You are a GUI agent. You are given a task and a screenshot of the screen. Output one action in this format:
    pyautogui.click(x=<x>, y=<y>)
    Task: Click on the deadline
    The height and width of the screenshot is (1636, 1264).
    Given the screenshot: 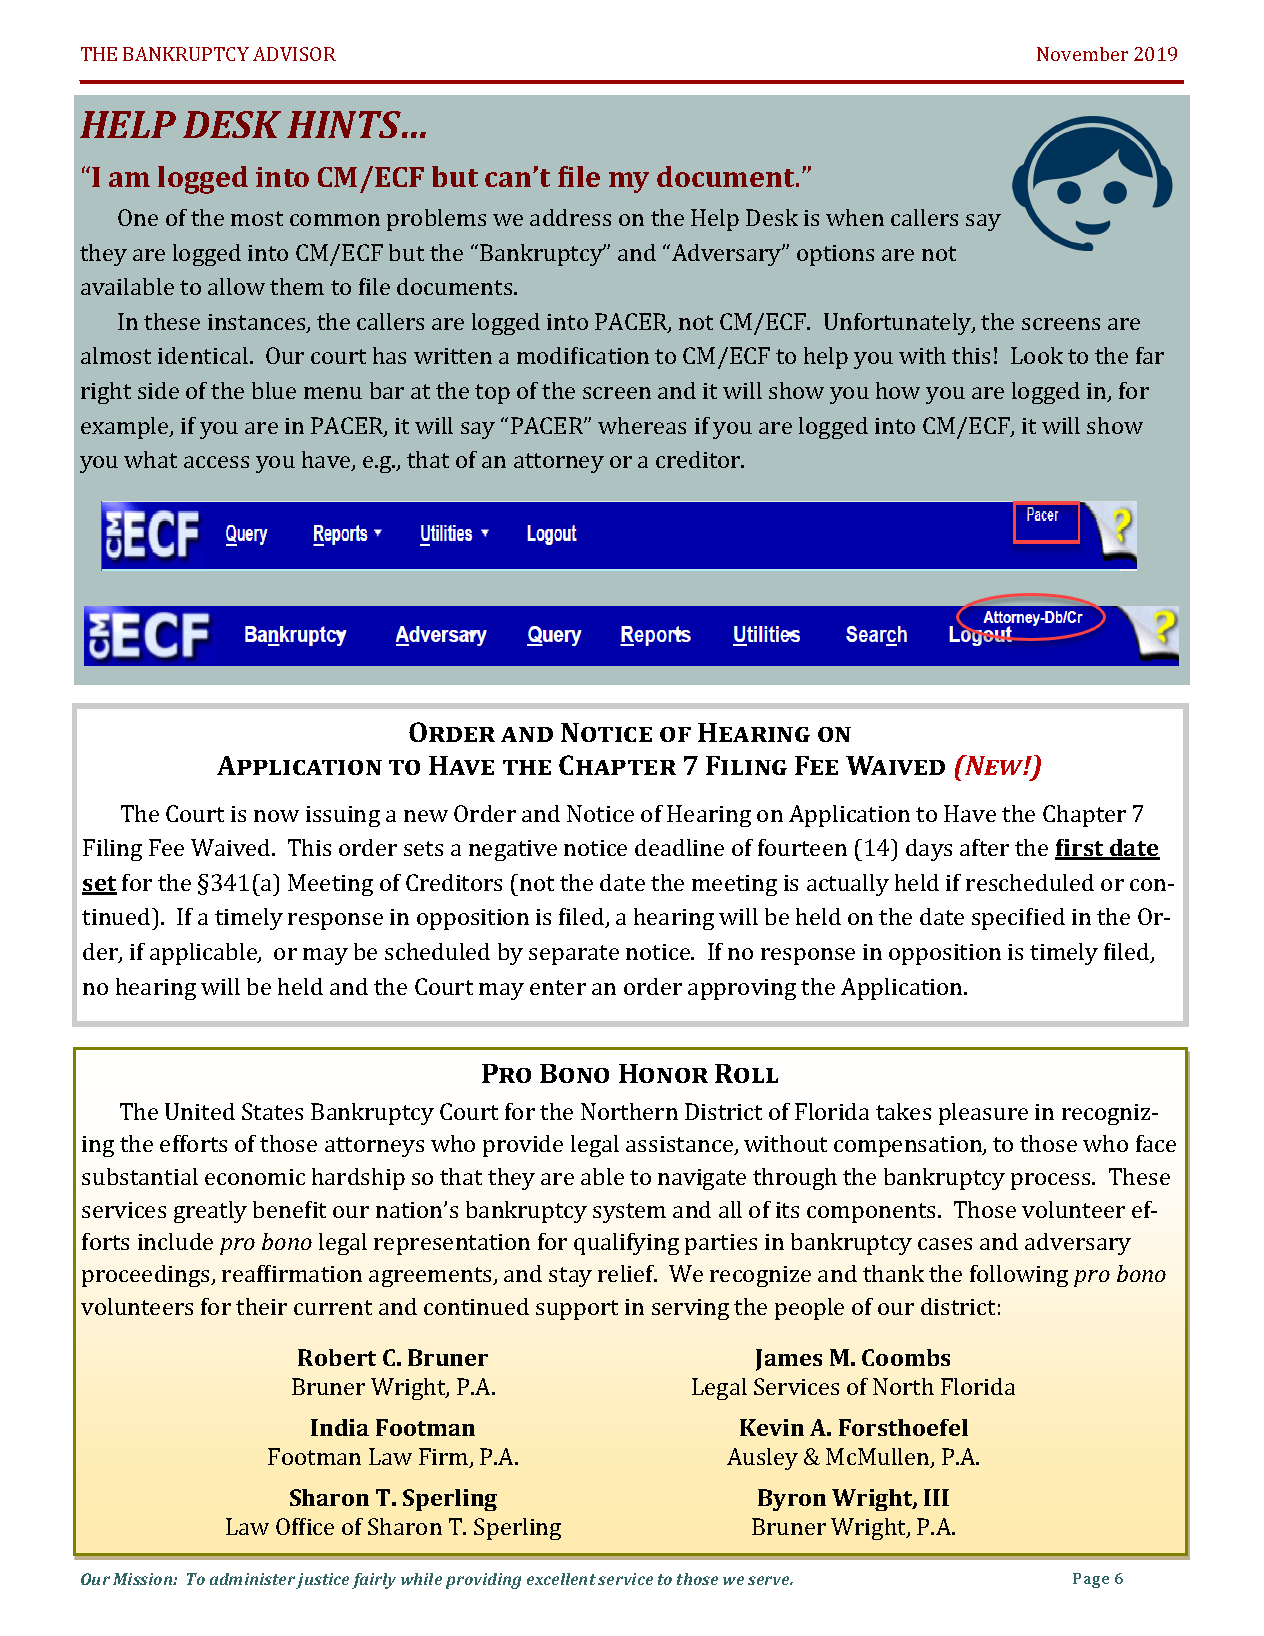 What is the action you would take?
    pyautogui.click(x=679, y=847)
